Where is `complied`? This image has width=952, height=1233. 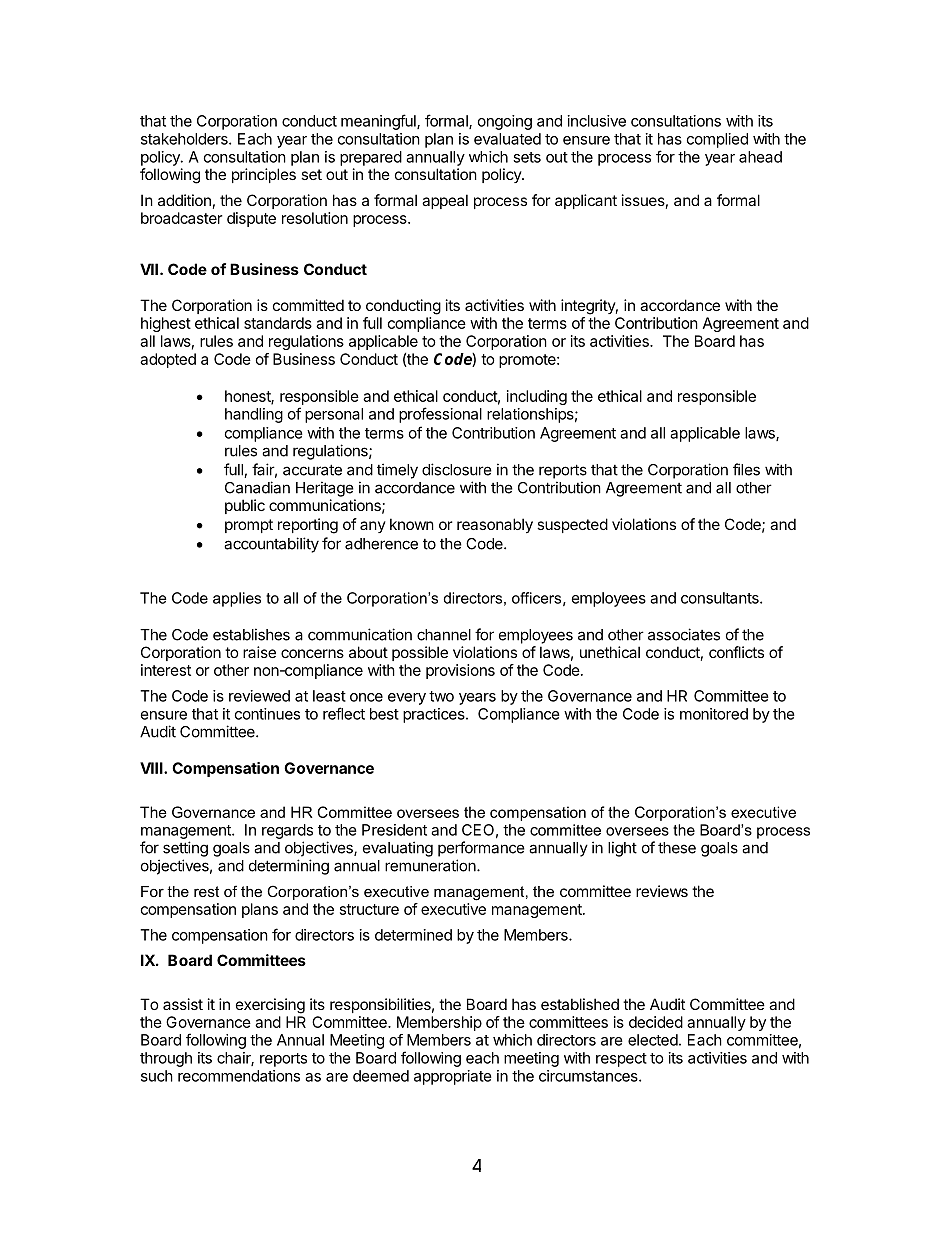
complied is located at coordinates (717, 140).
